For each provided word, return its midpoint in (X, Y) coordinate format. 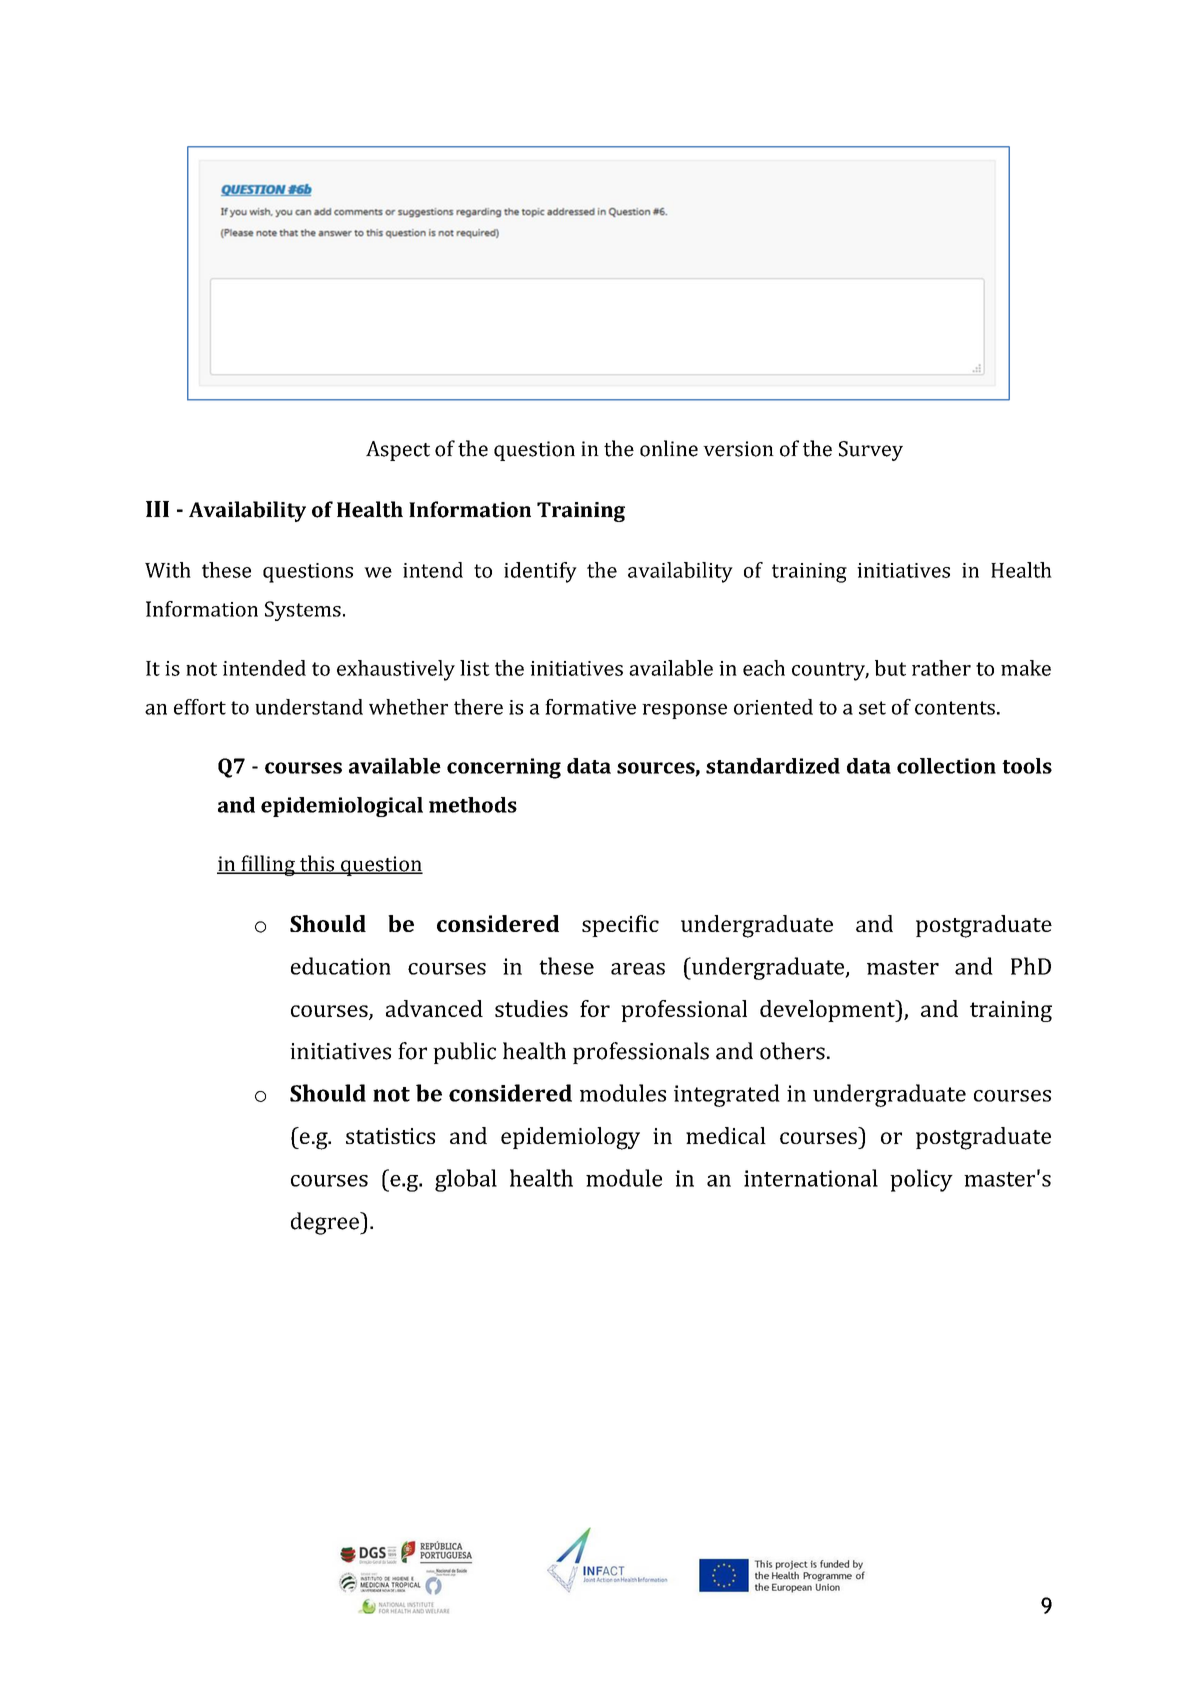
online (669, 448)
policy (921, 1180)
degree (326, 1223)
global (466, 1180)
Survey (871, 451)
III (157, 509)
